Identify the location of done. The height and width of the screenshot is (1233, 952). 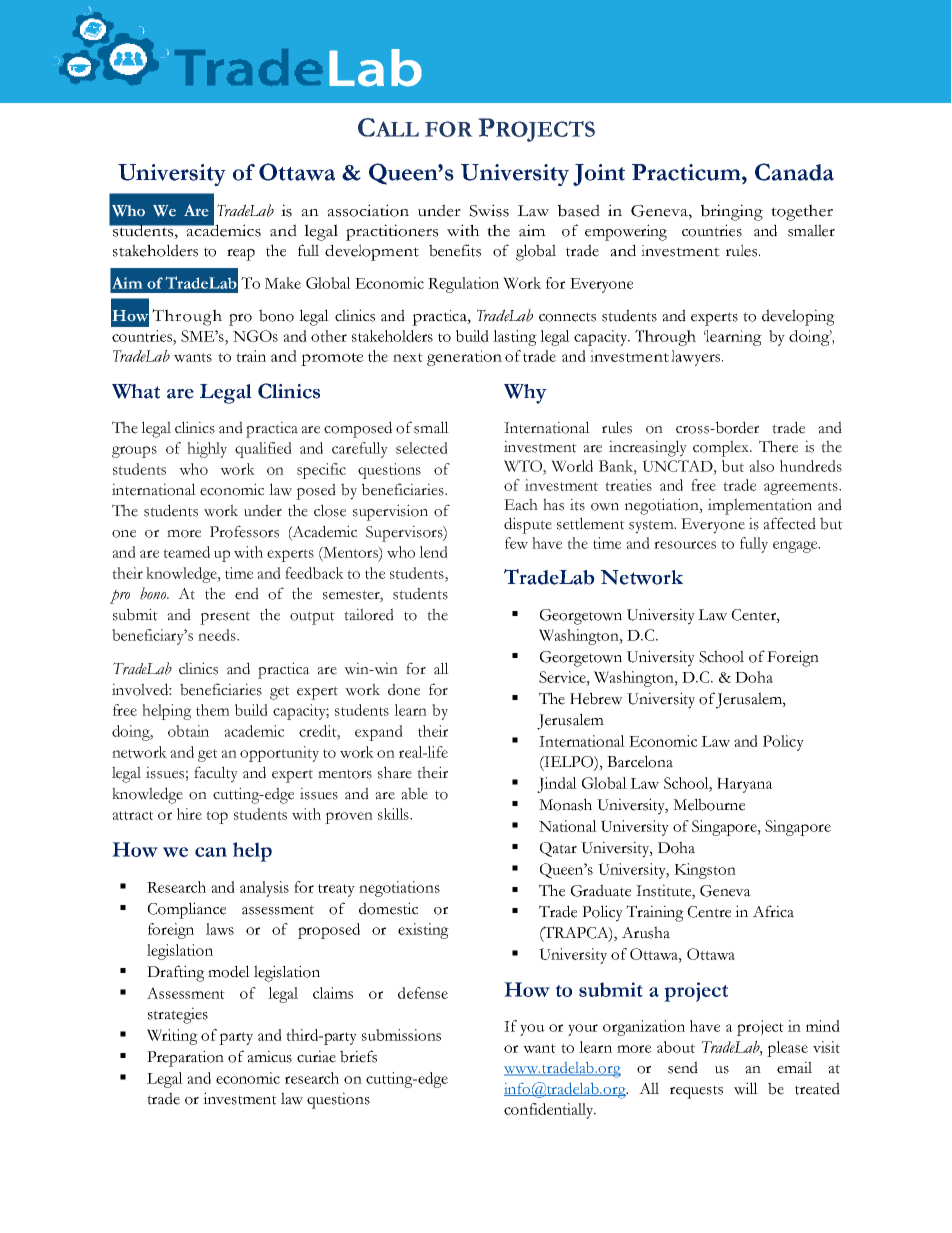
(404, 689).
